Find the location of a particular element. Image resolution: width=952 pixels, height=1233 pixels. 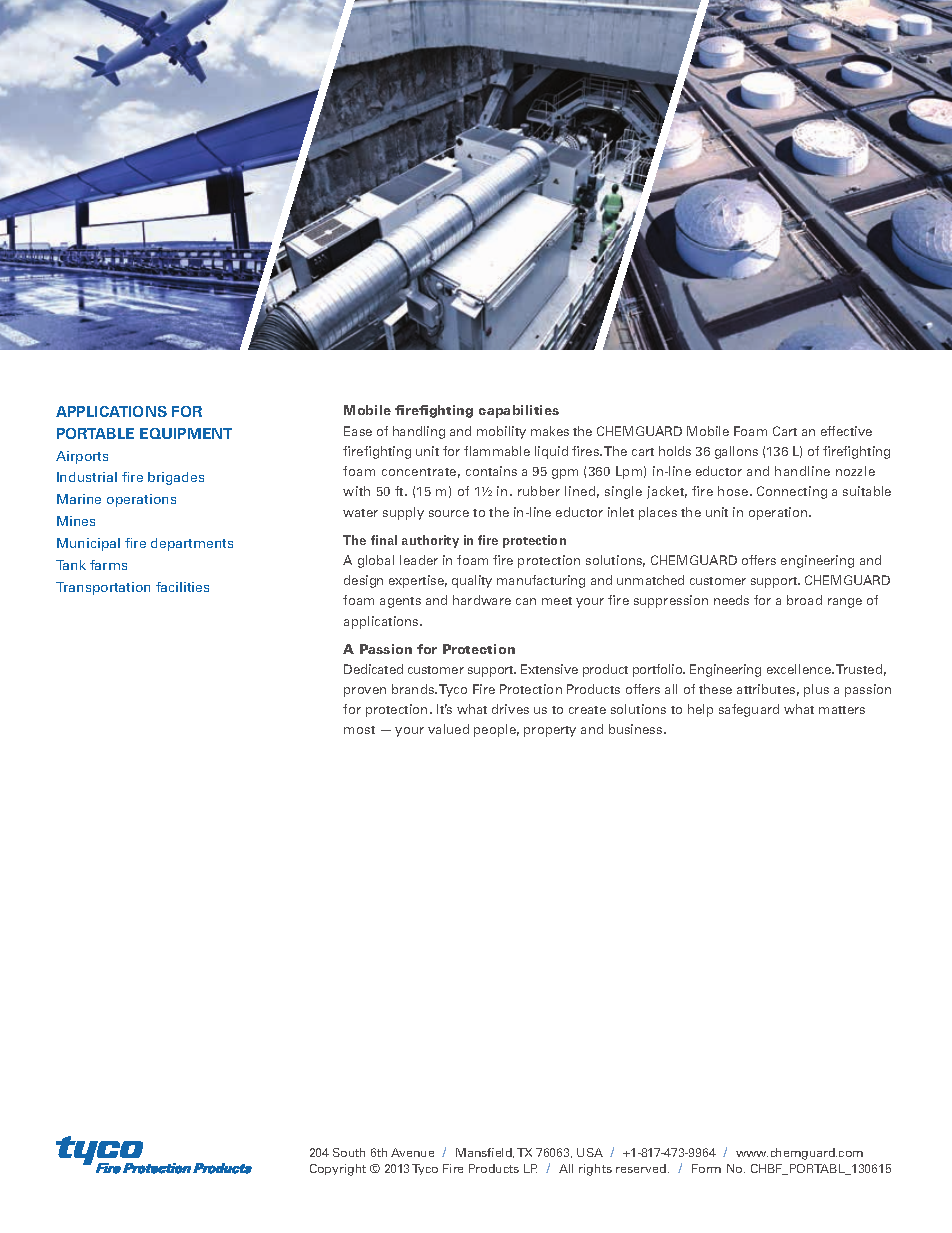

valued is located at coordinates (448, 729).
